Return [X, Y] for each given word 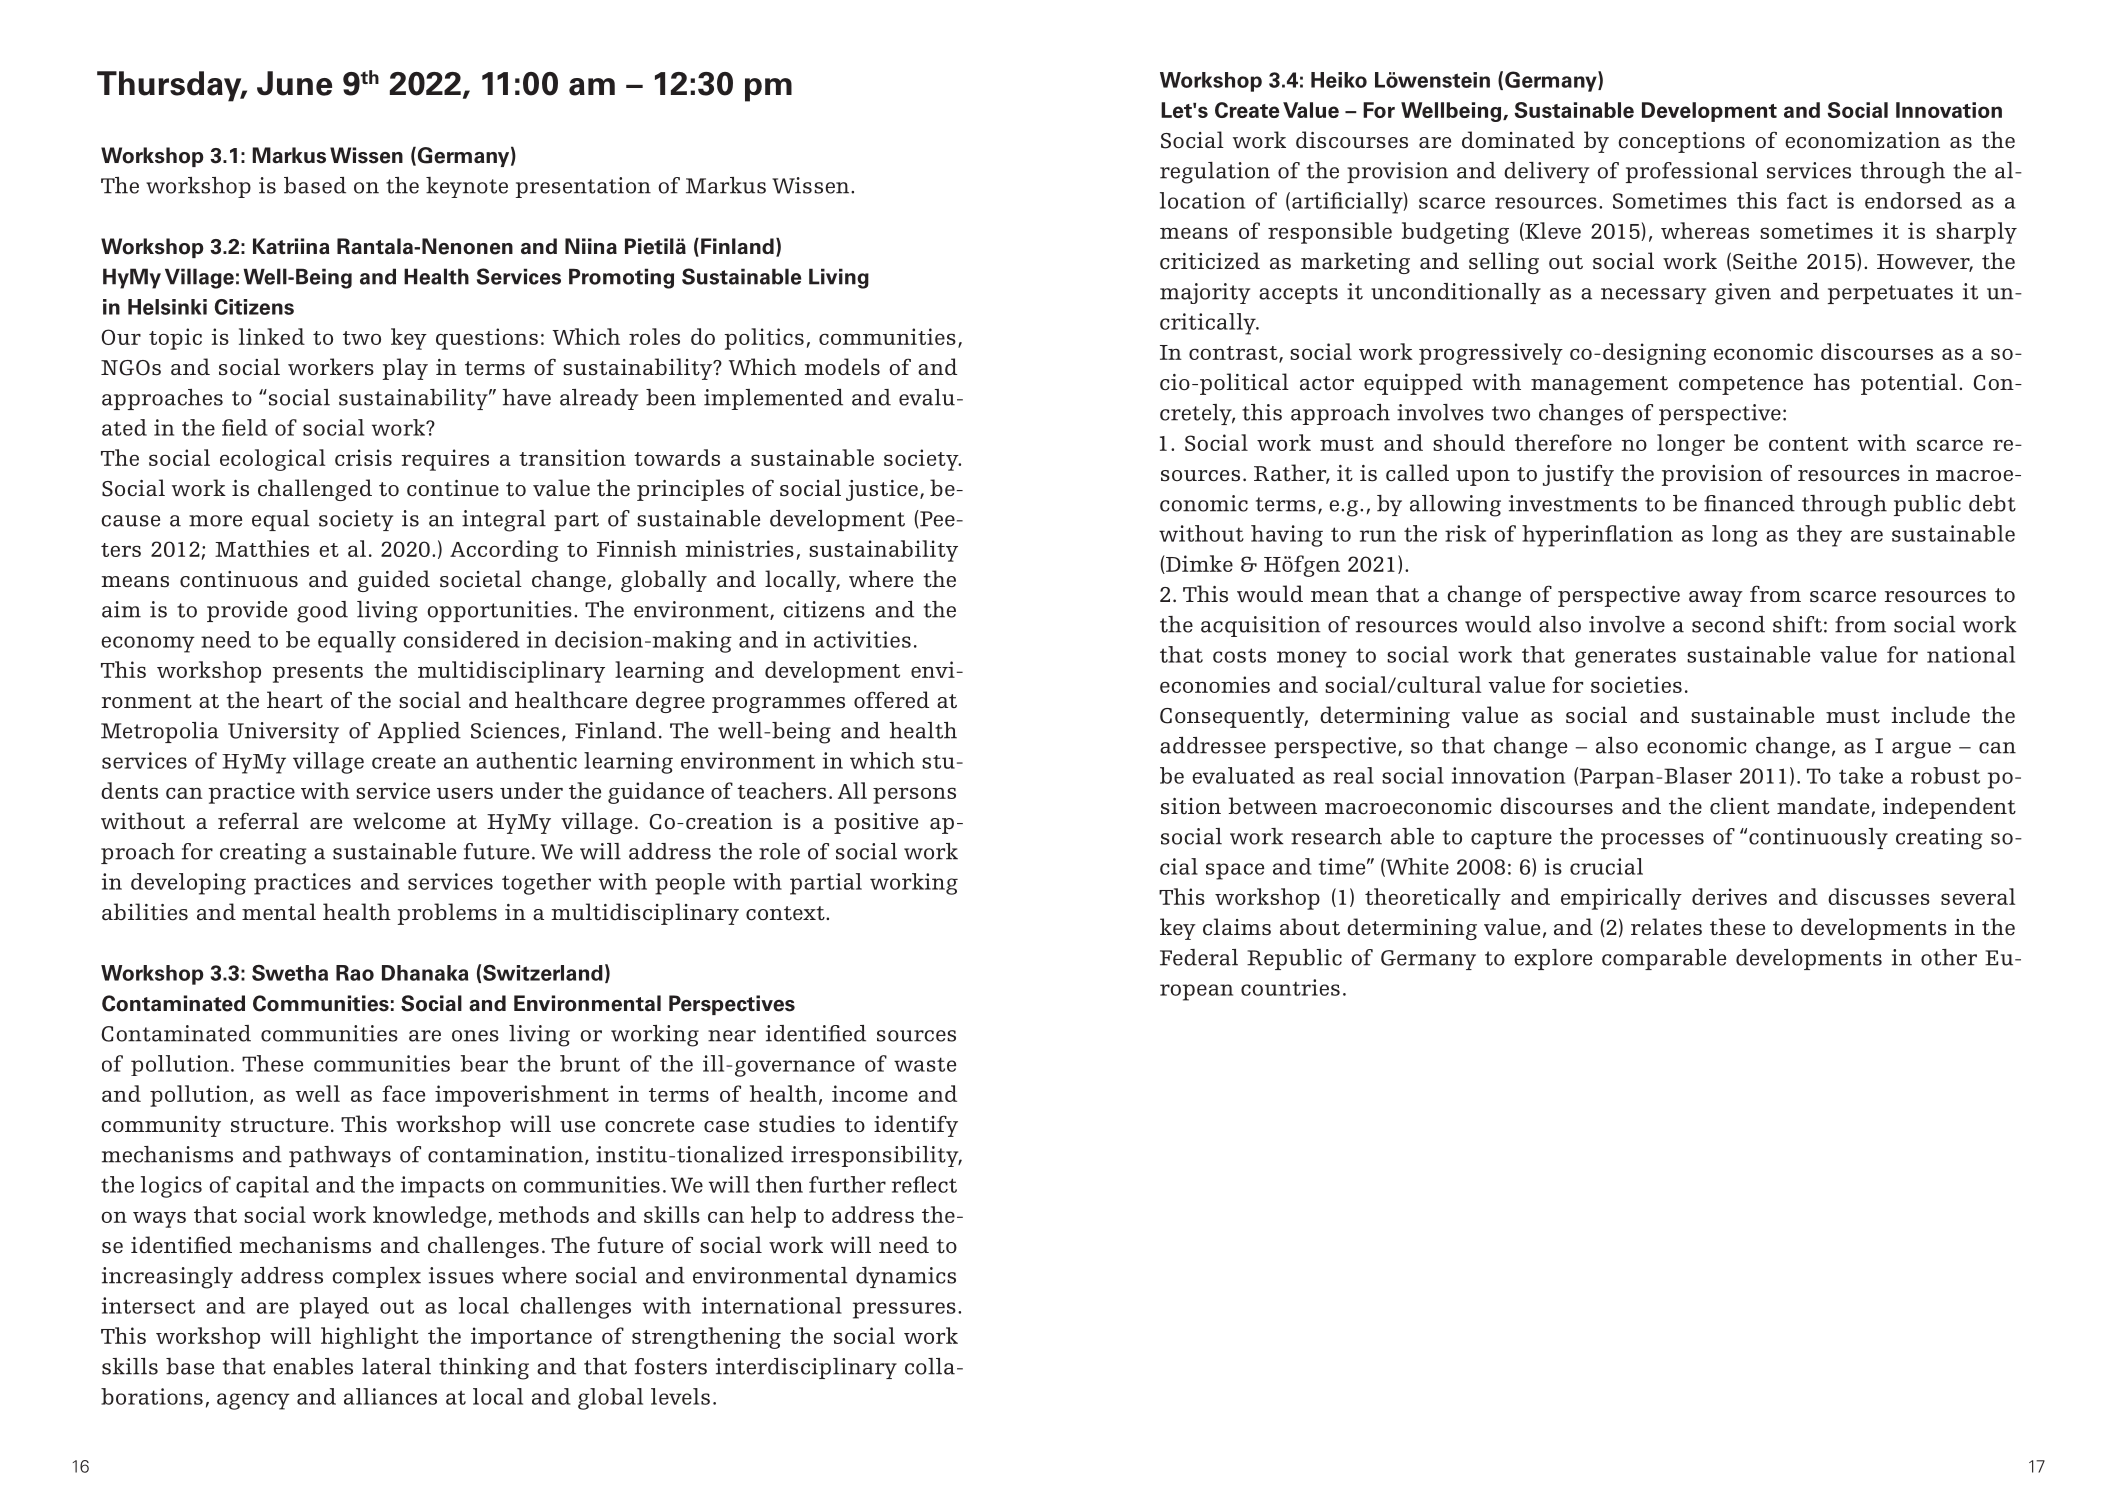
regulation [1215, 173]
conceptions [1681, 142]
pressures [904, 1310]
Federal [1199, 957]
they [1819, 536]
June [294, 83]
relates [1666, 927]
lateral [396, 1366]
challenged [315, 490]
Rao [355, 973]
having [1287, 536]
